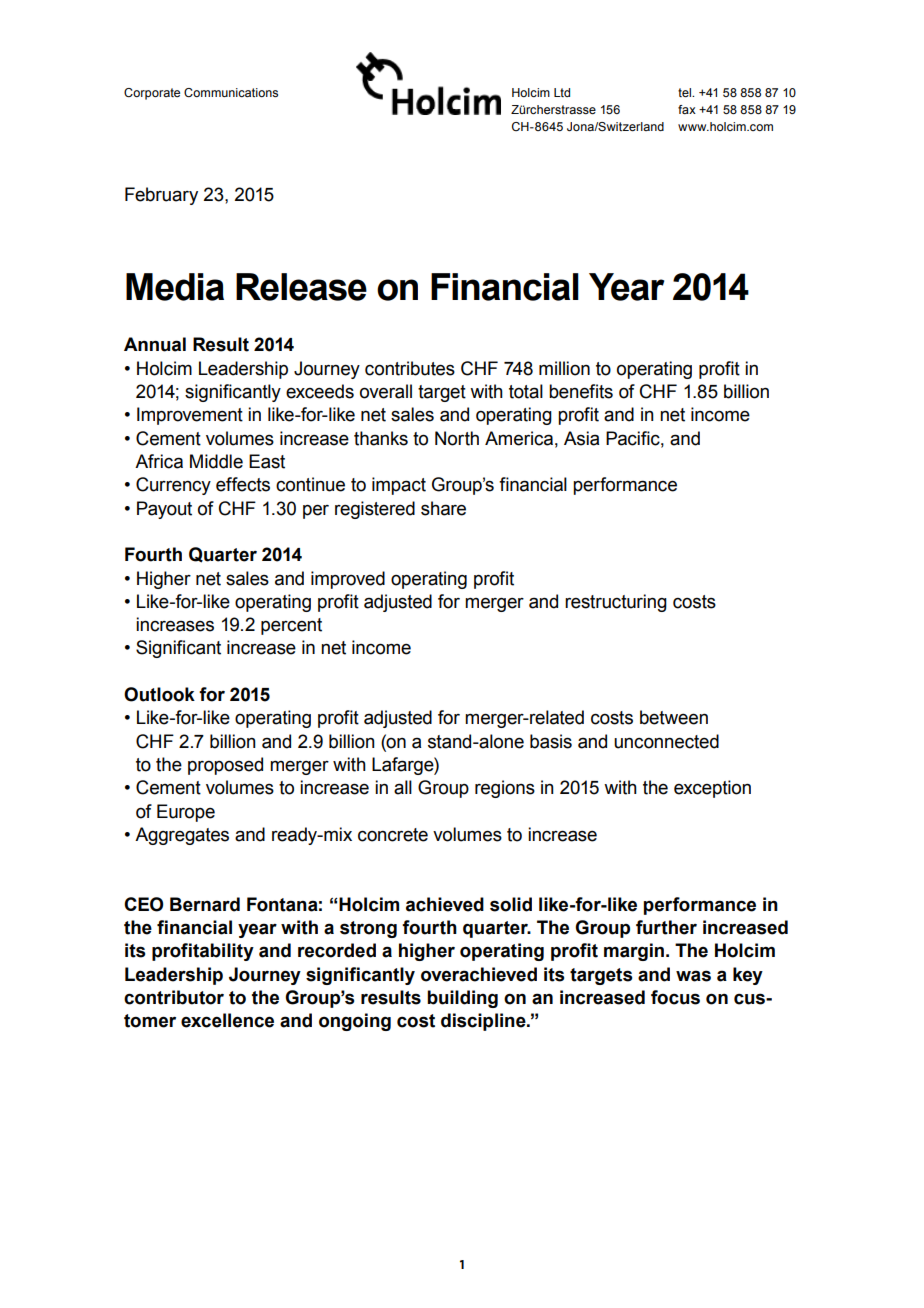 This page has width=924, height=1308. Describe the element at coordinates (687, 109) in the page. I see `fax` at that location.
